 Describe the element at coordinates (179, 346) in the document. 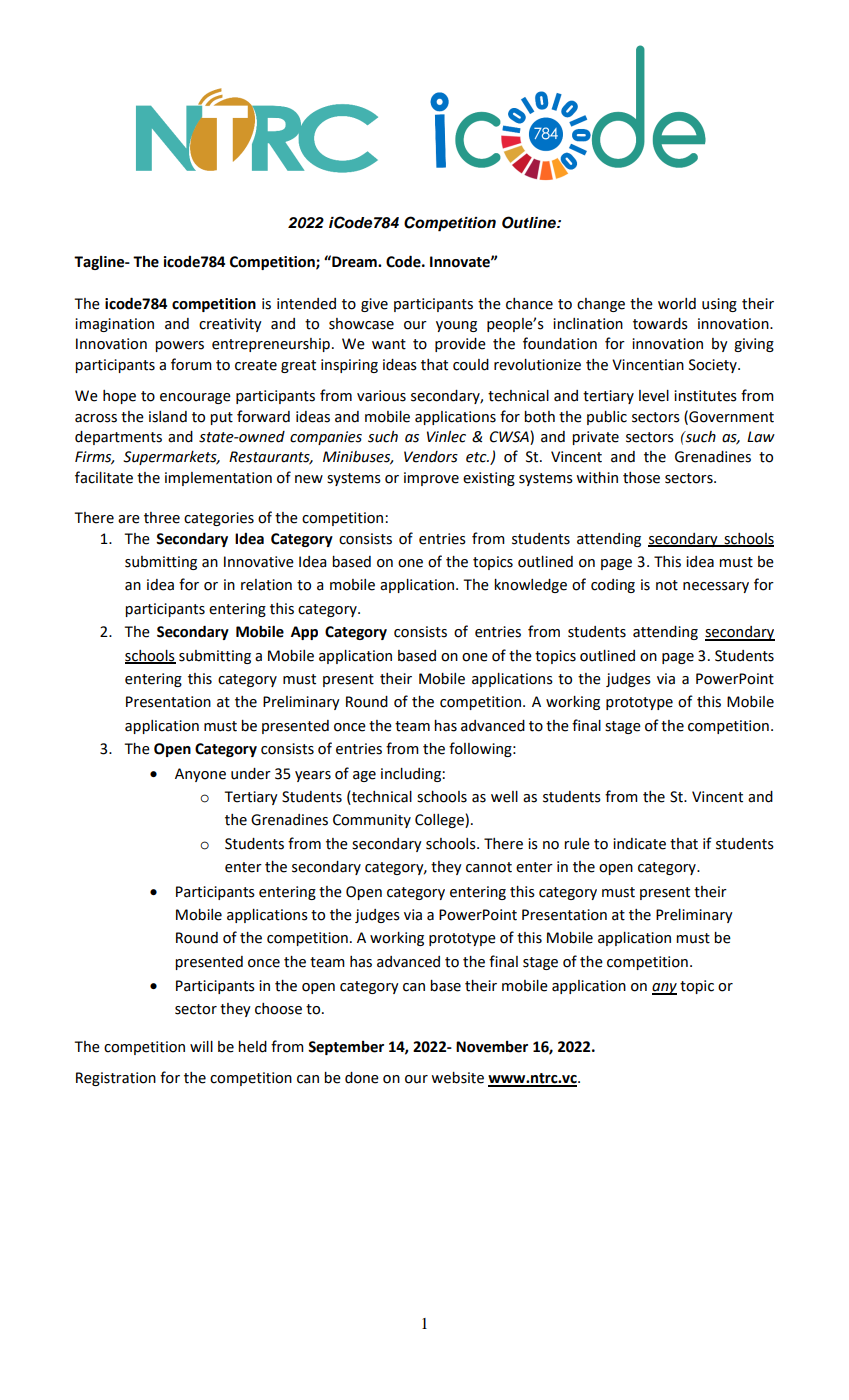

I see `powers` at that location.
